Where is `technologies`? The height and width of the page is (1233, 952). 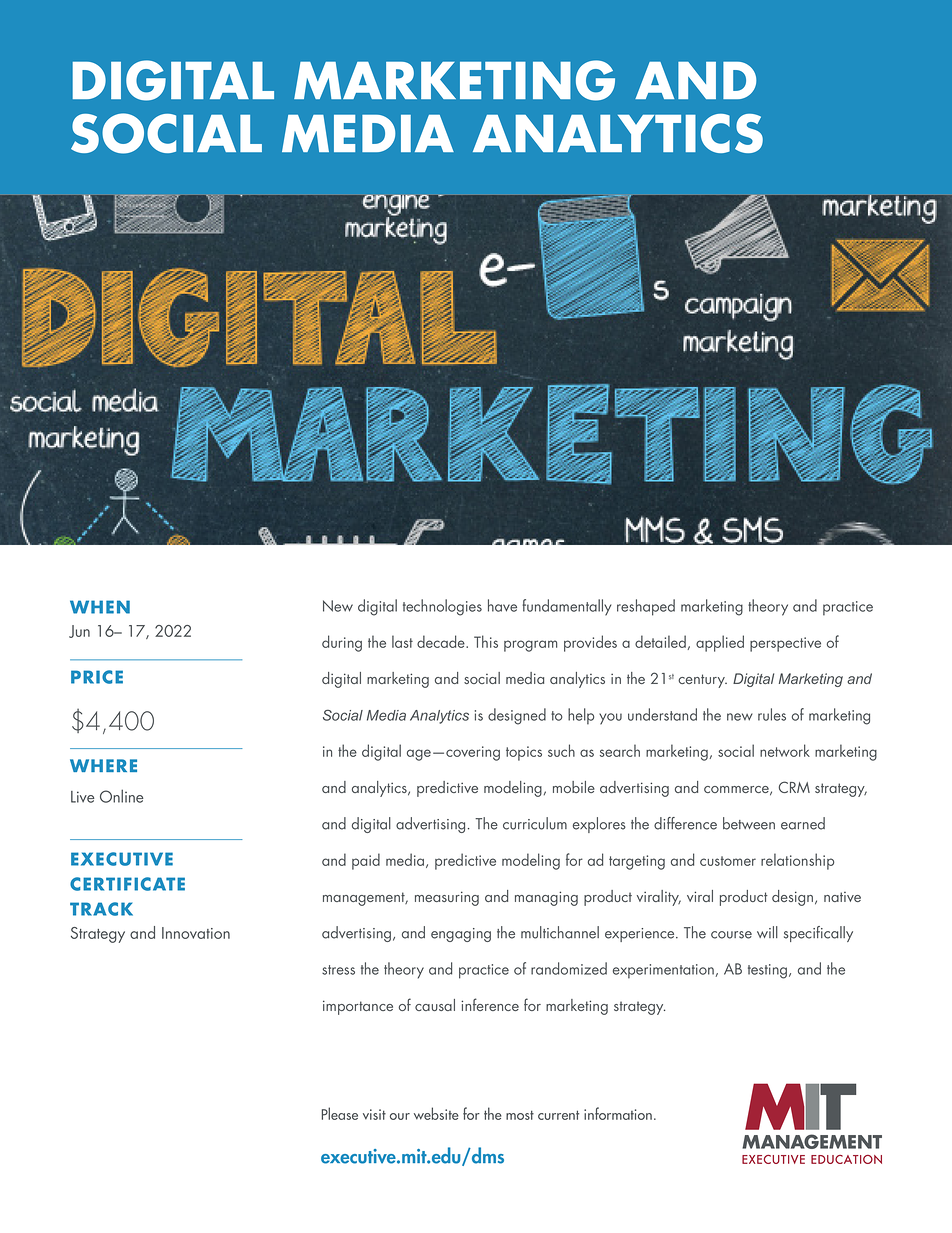
technologies is located at coordinates (442, 607).
